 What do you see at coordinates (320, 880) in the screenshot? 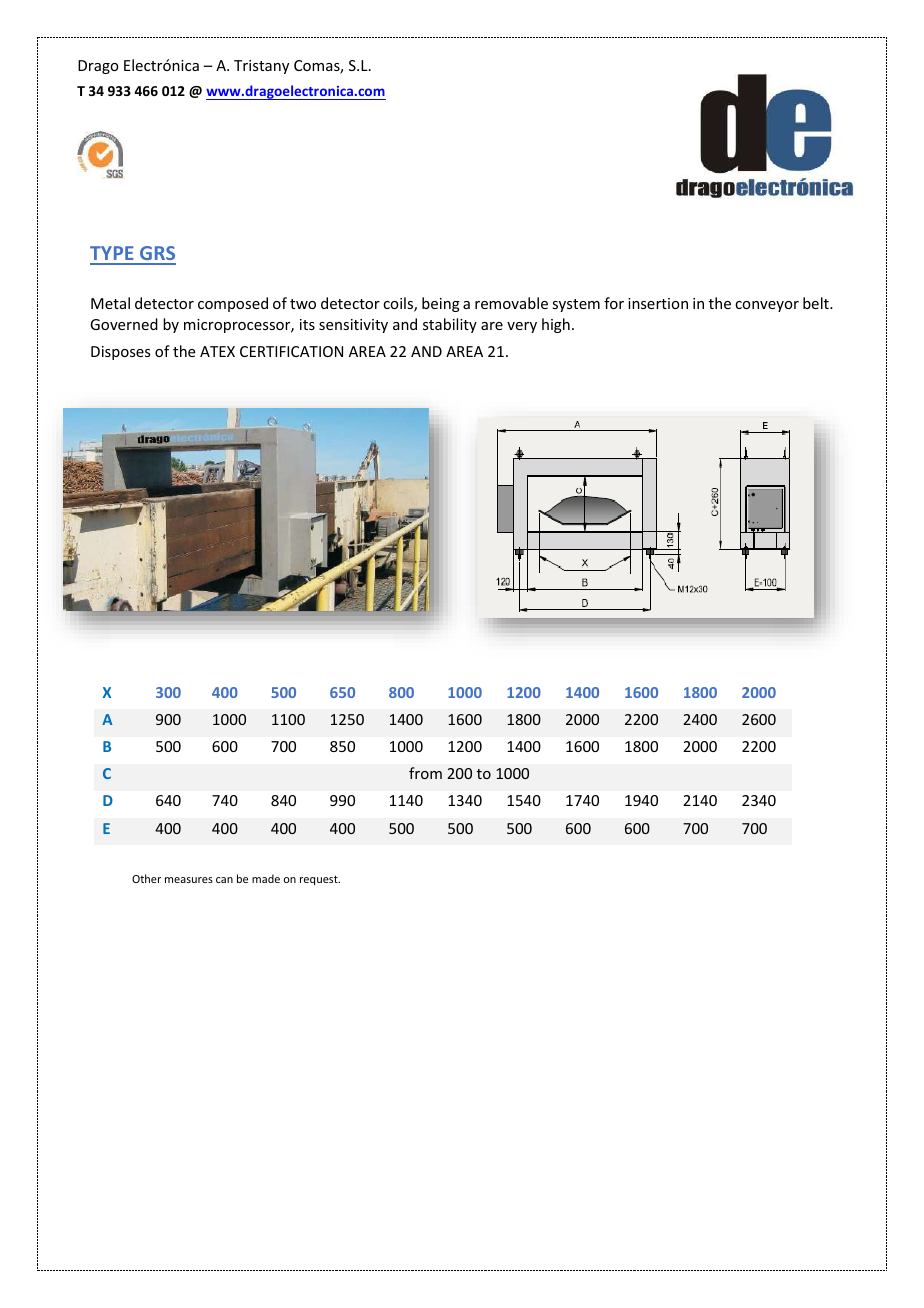
I see `request` at bounding box center [320, 880].
